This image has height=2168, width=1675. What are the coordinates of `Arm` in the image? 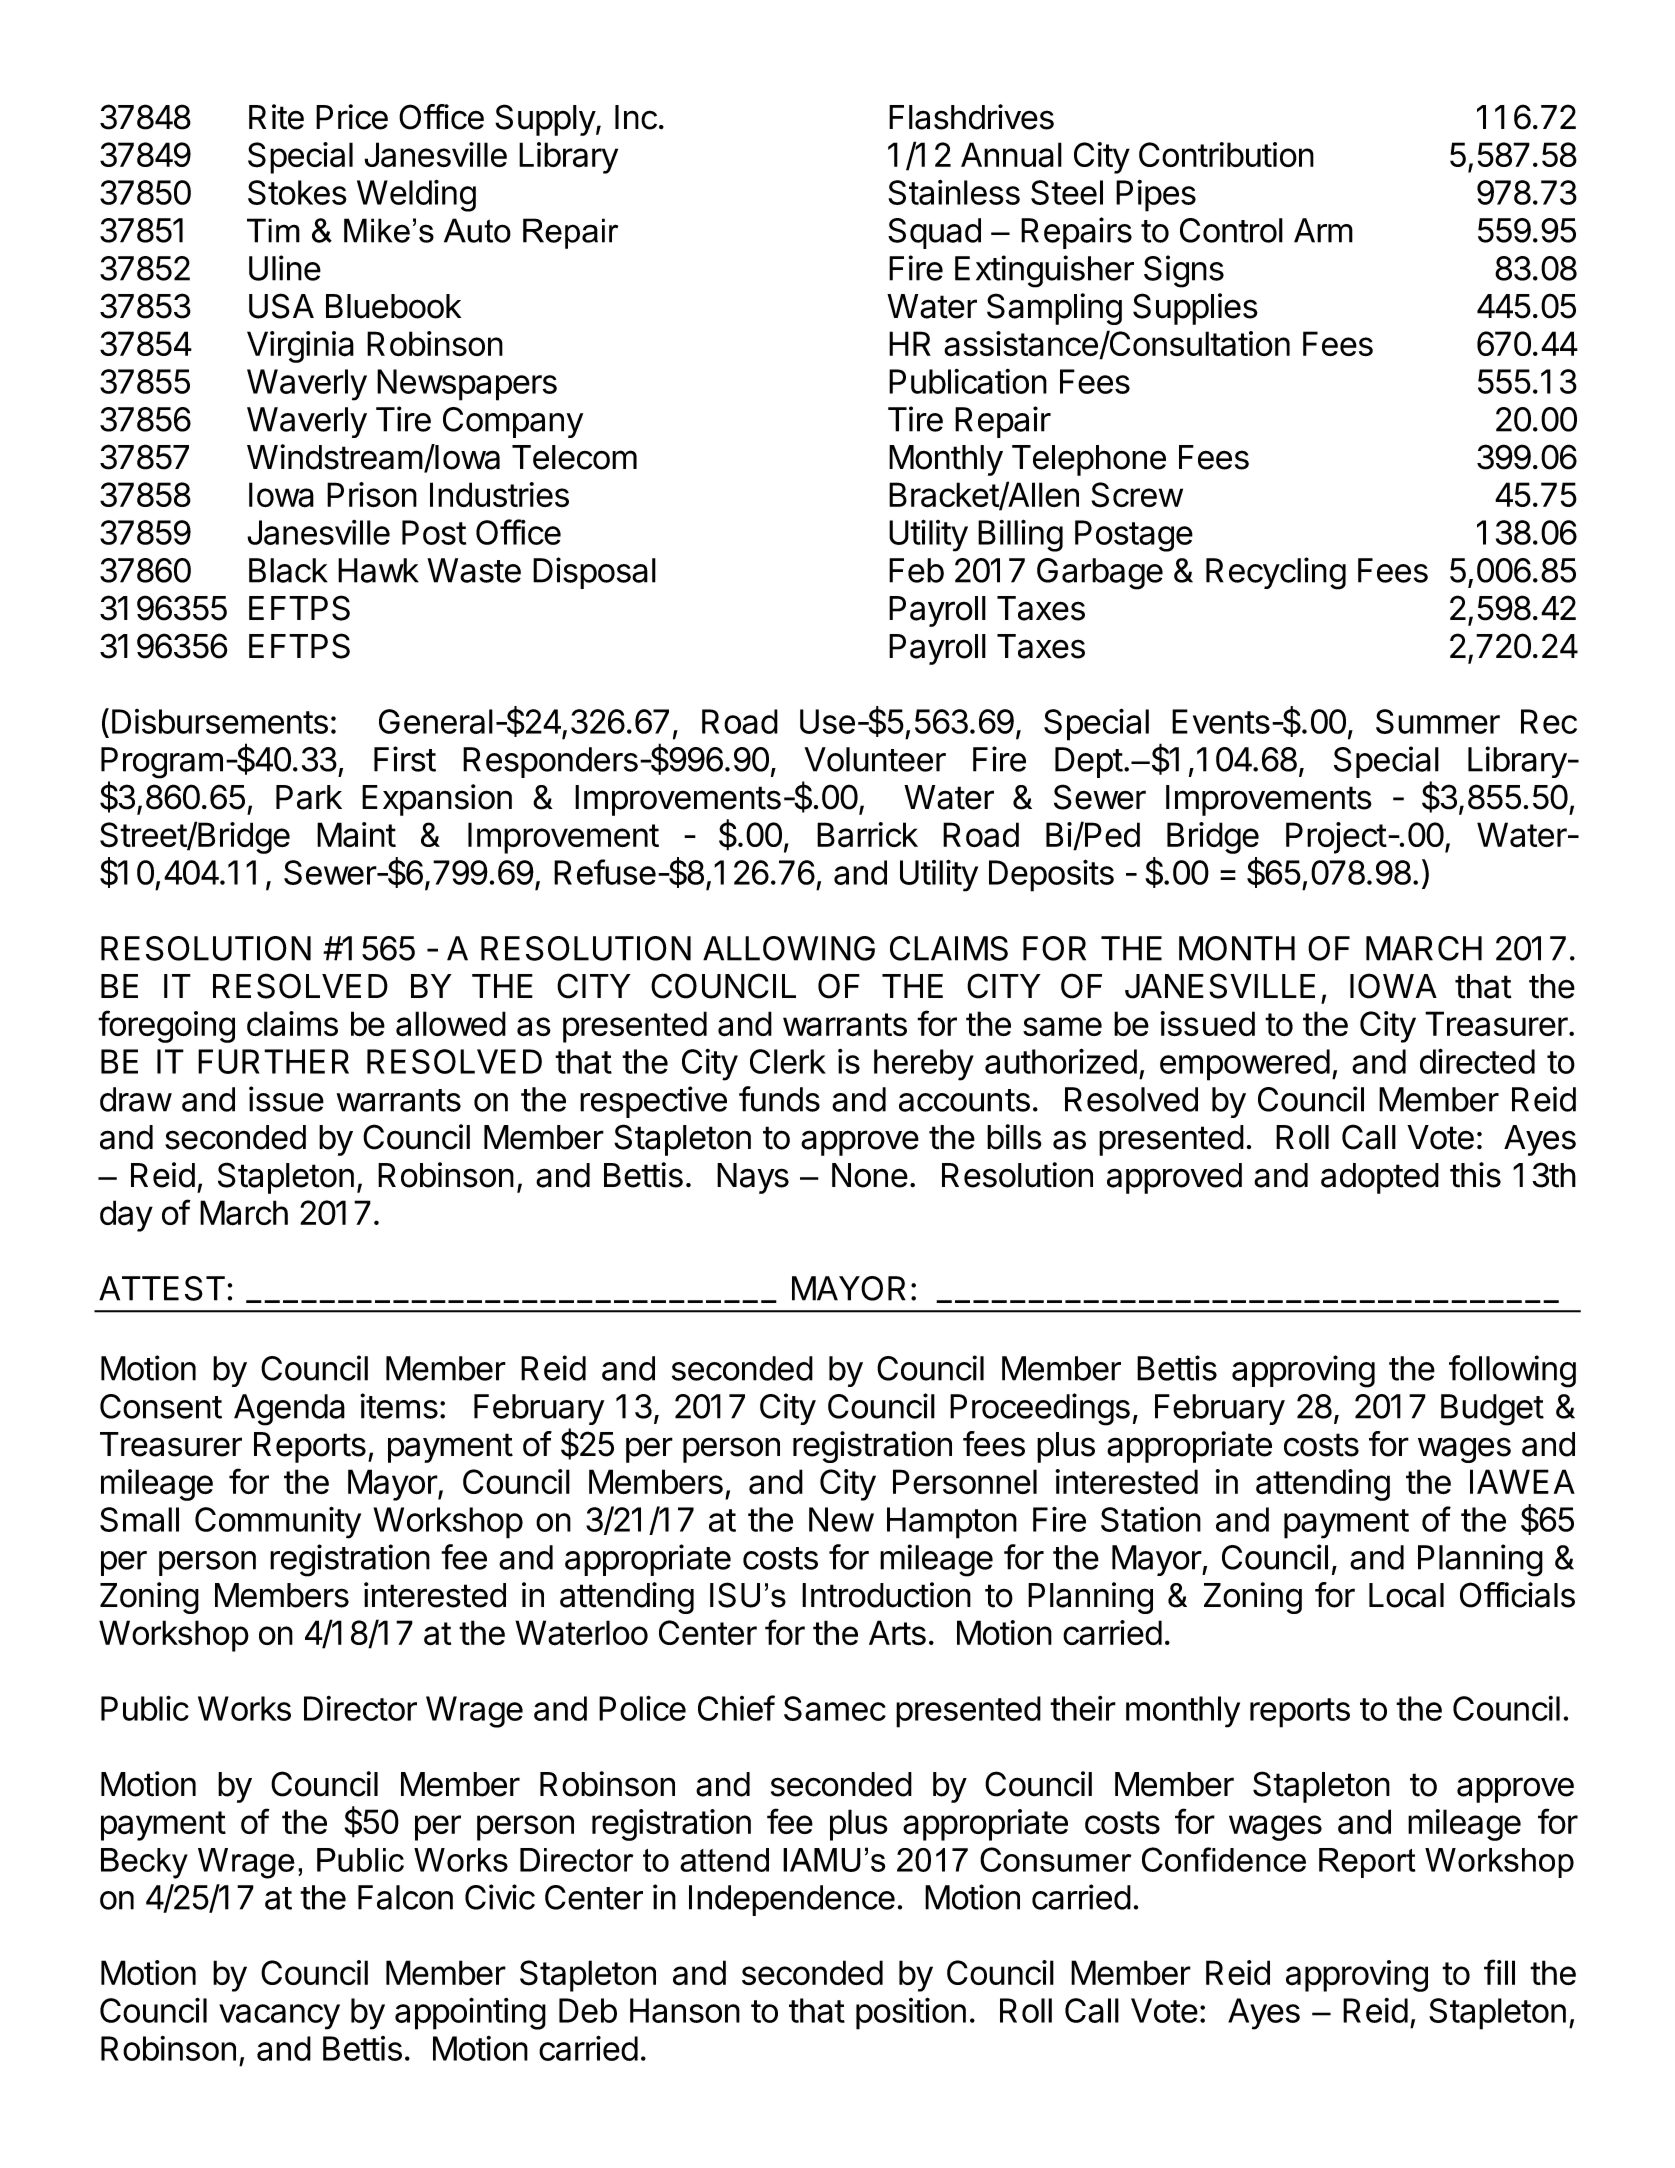 It's located at (1323, 230).
